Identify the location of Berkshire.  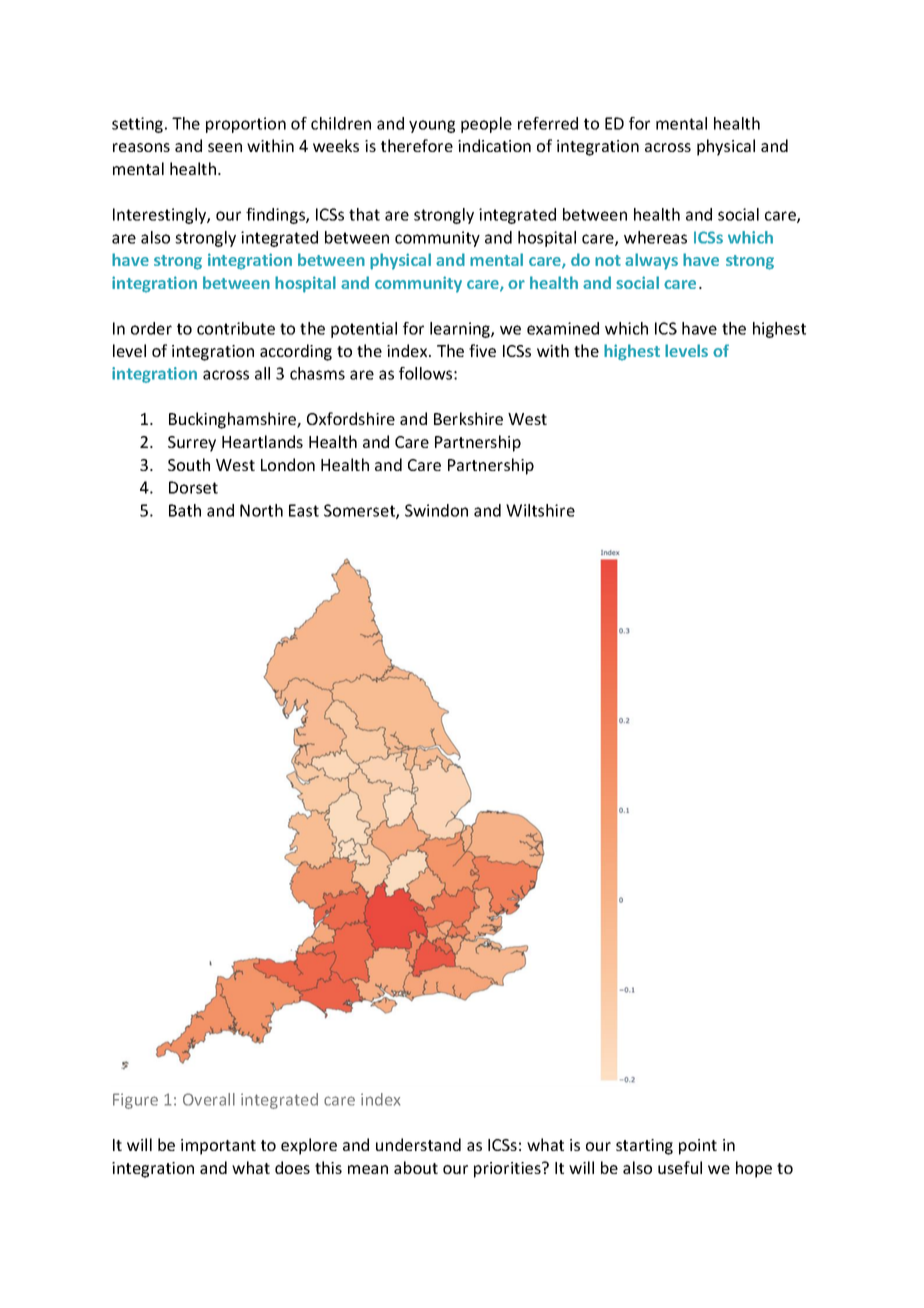
(468, 418).
